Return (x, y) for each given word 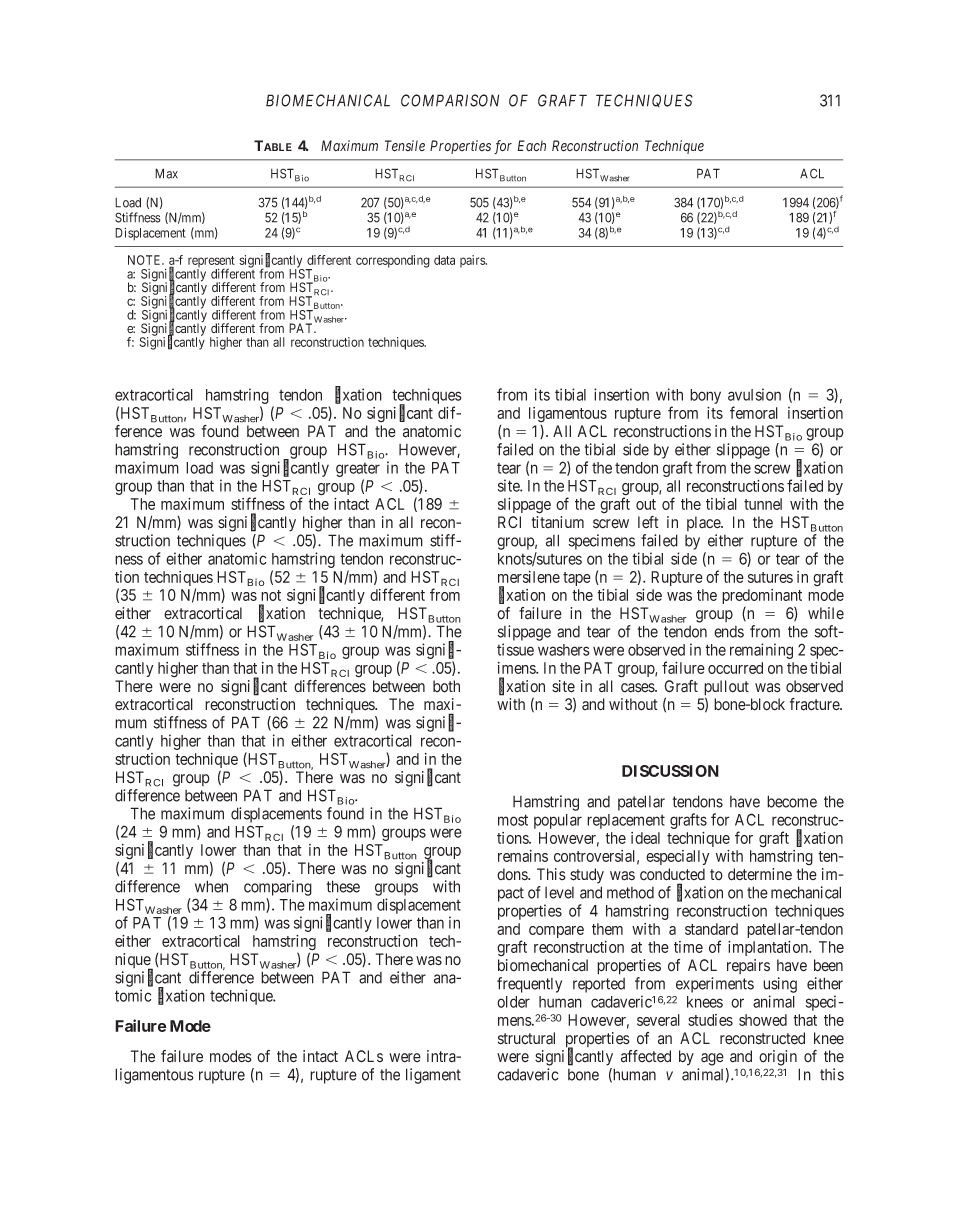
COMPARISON (450, 100)
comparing (278, 888)
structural (526, 1038)
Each (531, 145)
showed (763, 1020)
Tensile (405, 146)
